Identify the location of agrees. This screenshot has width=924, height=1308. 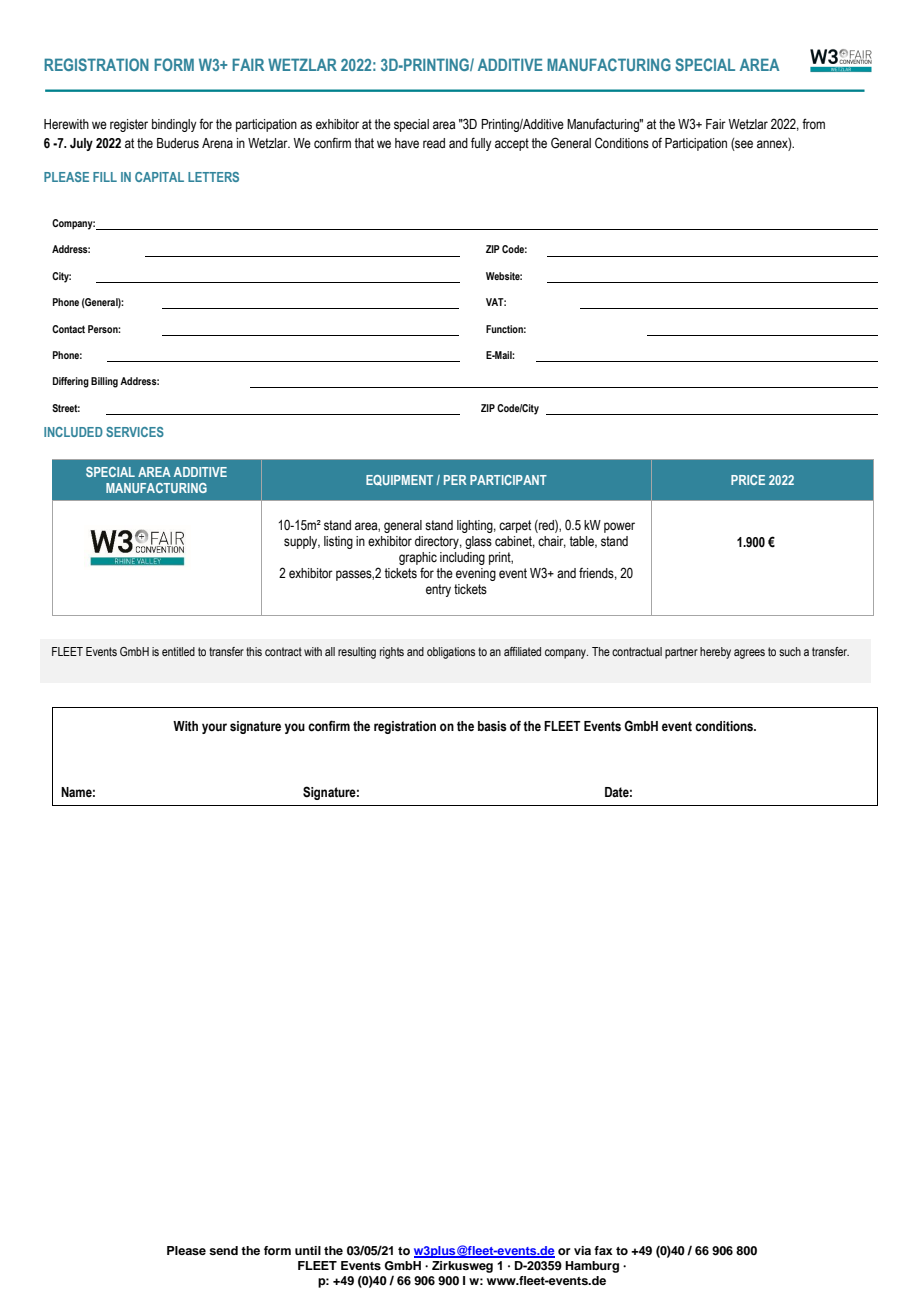
(749, 654).
